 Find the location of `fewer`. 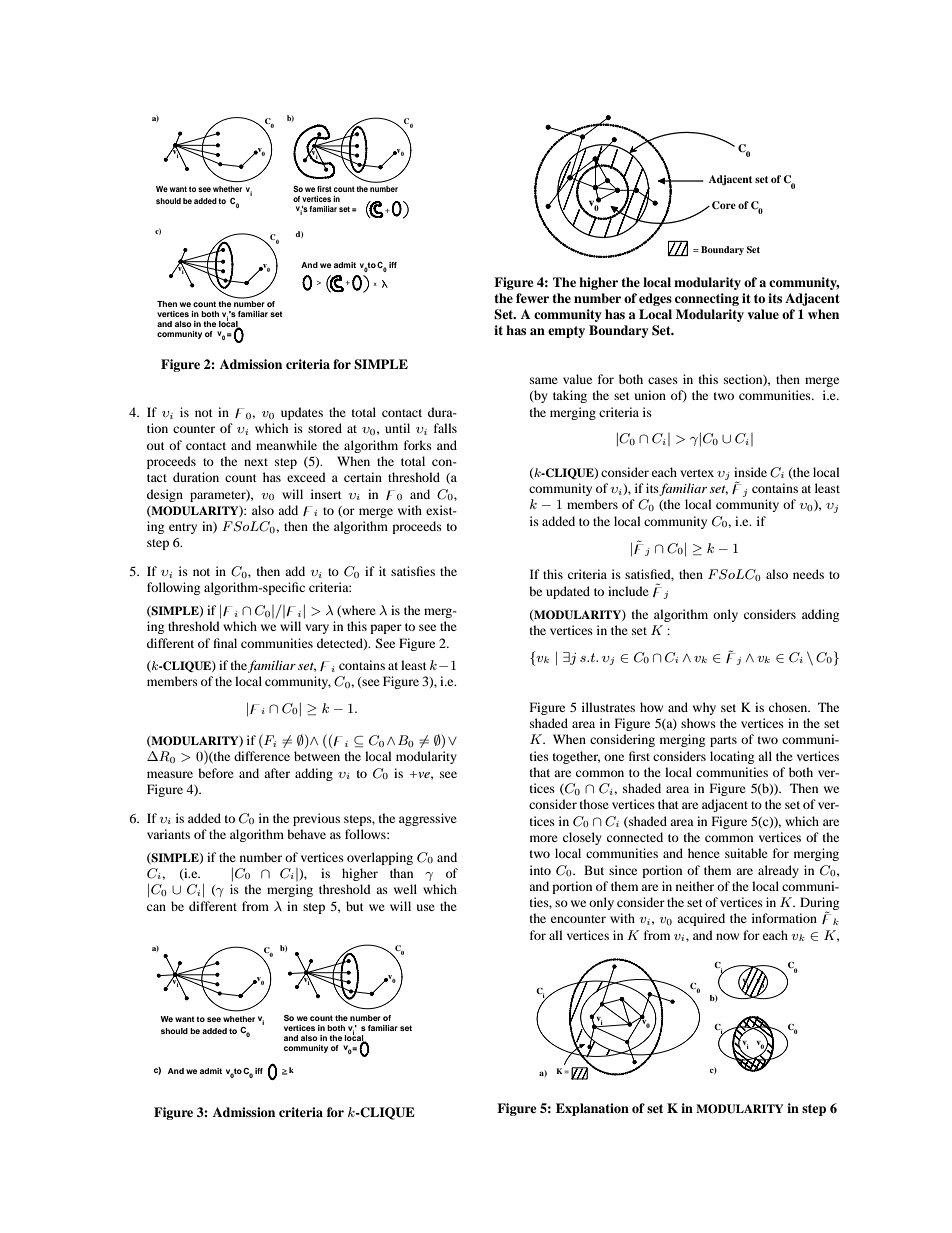

fewer is located at coordinates (532, 298).
